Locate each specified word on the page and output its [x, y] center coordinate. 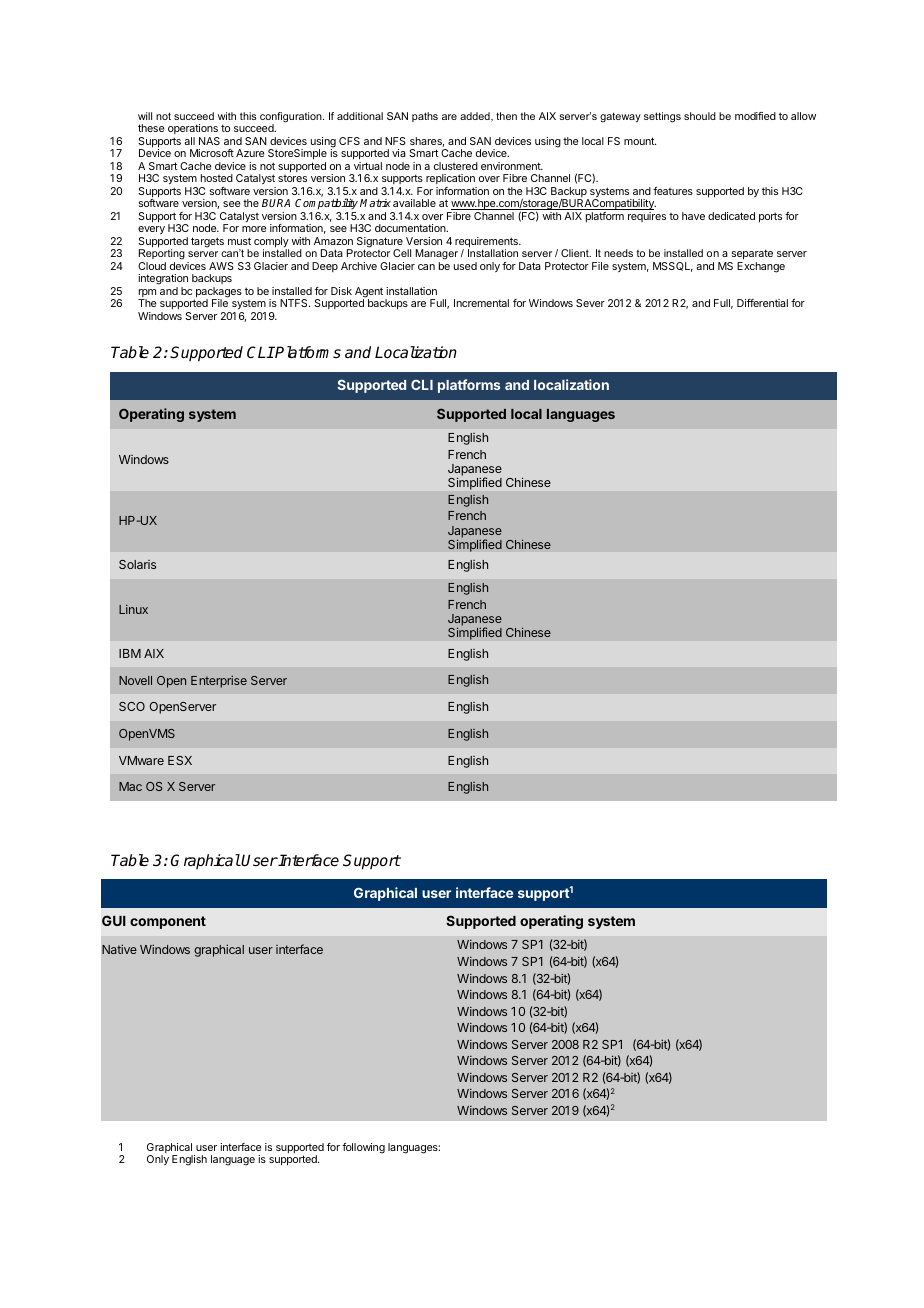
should [700, 116]
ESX [180, 760]
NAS [209, 141]
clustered [456, 166]
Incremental [481, 303]
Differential [762, 303]
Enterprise [219, 682]
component [168, 922]
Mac [130, 786]
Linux [133, 609]
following [363, 1148]
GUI [114, 920]
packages [218, 293]
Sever [590, 303]
